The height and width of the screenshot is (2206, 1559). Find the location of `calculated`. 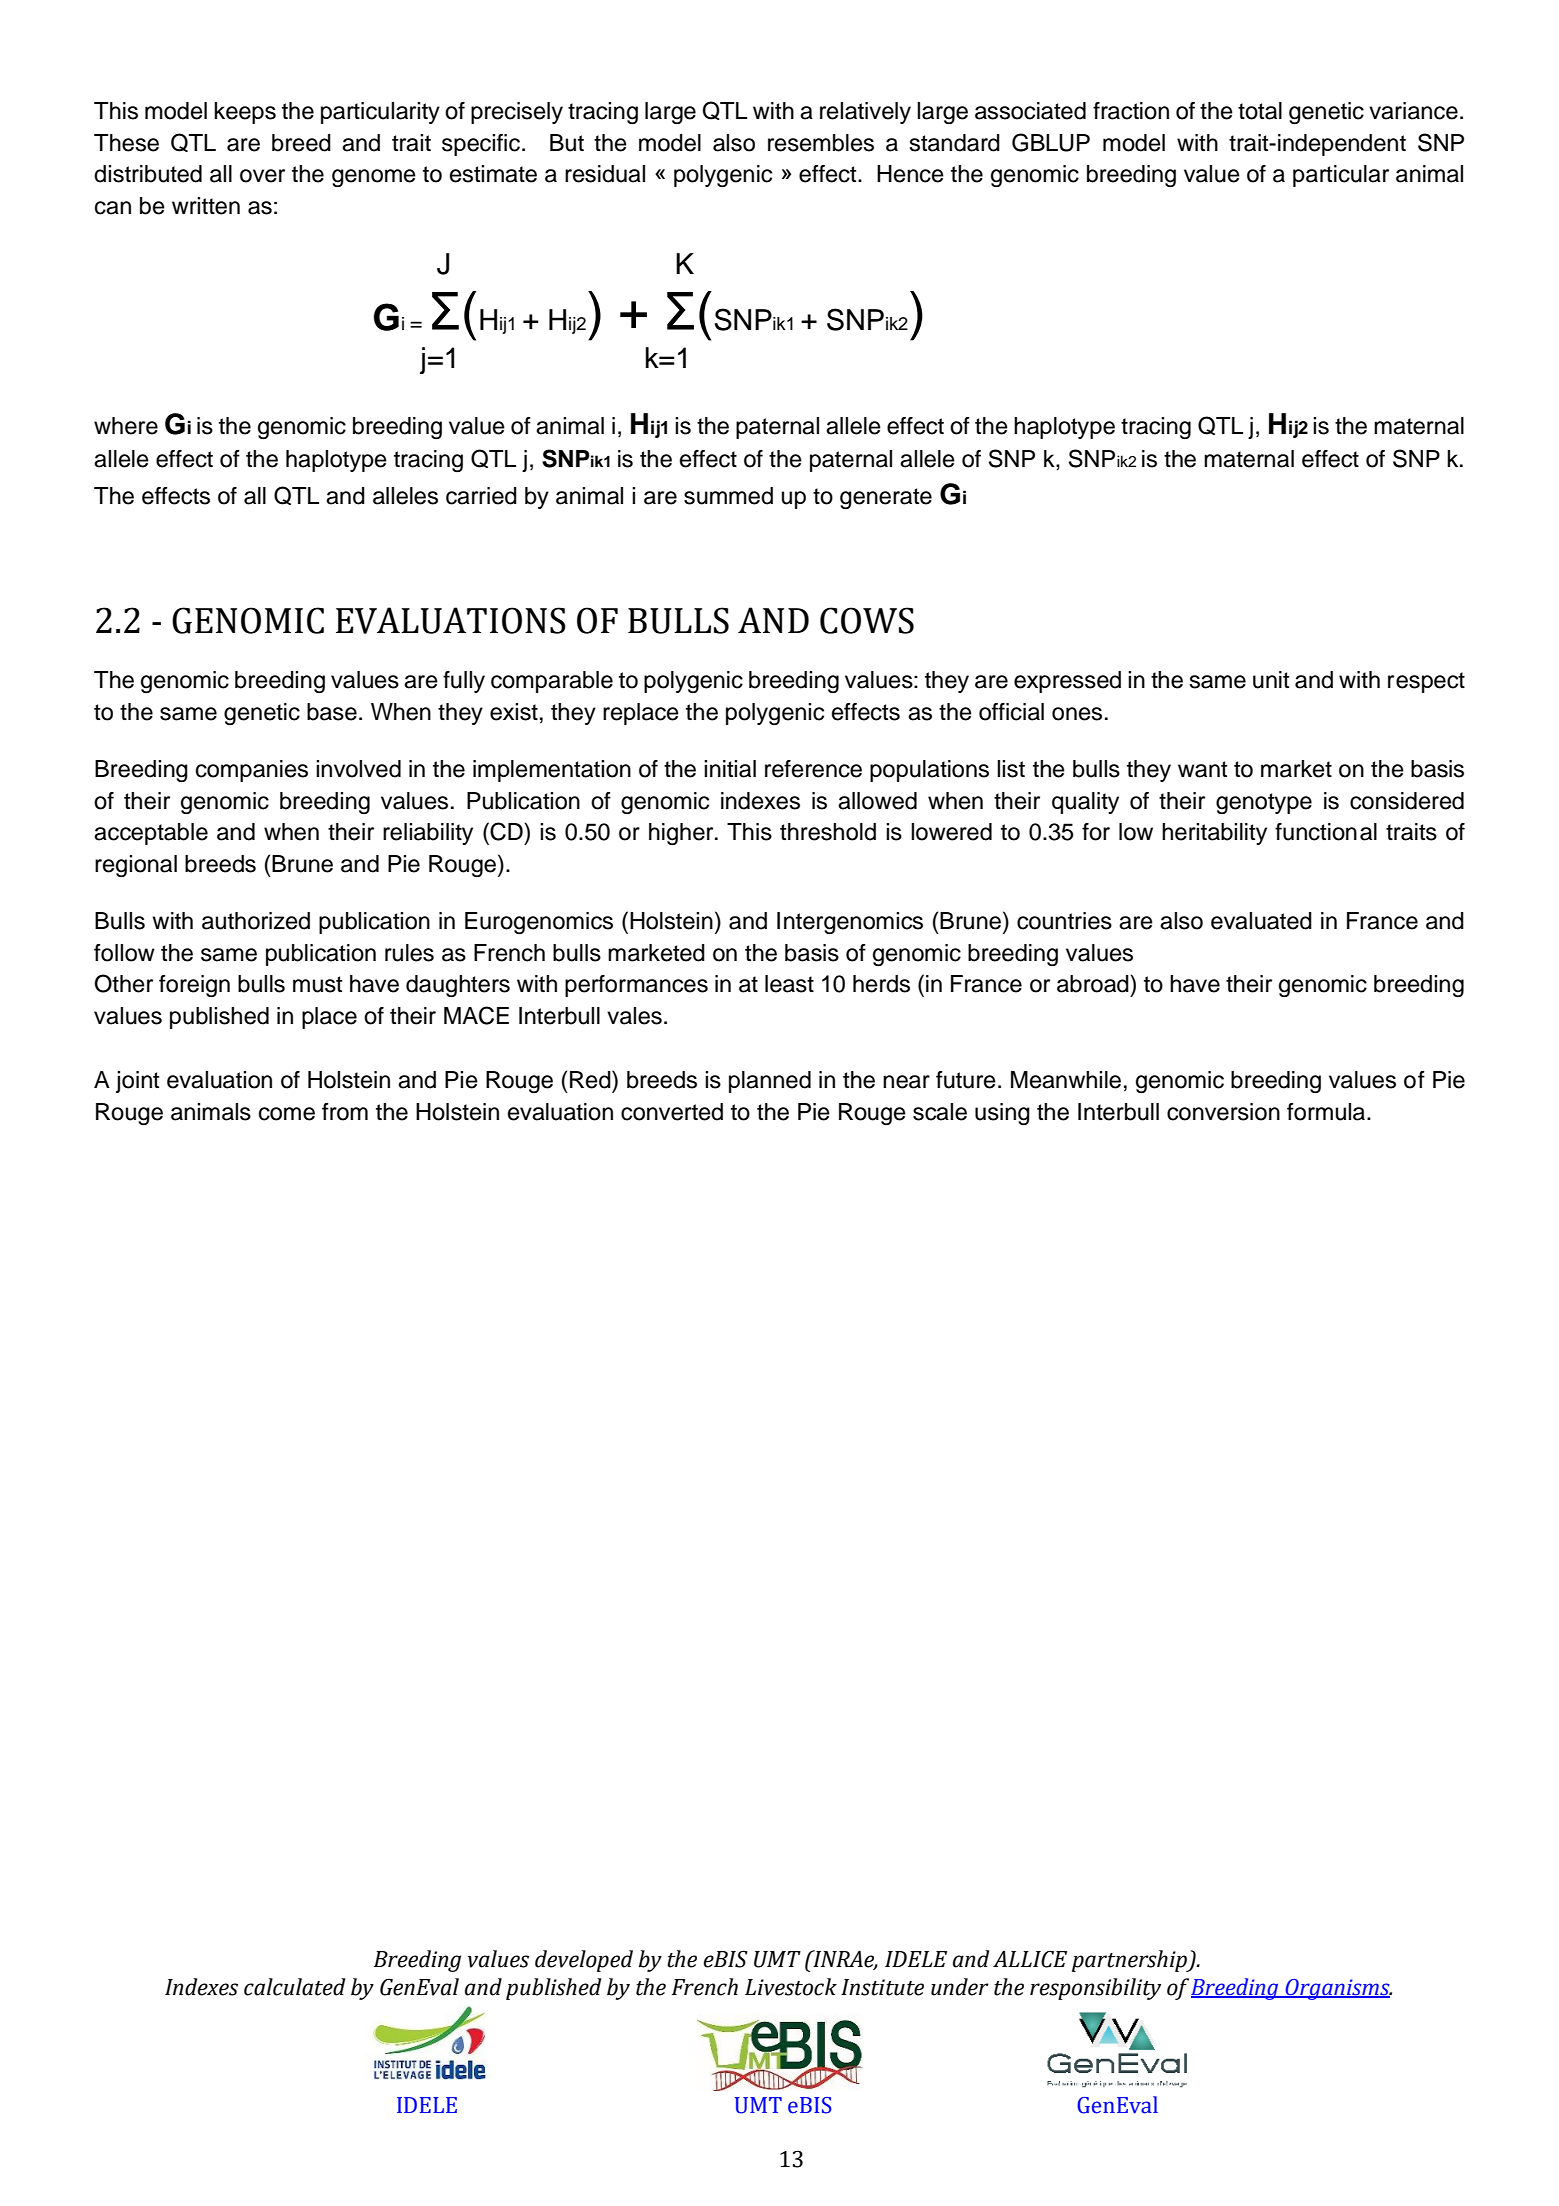

calculated is located at coordinates (294, 1987).
